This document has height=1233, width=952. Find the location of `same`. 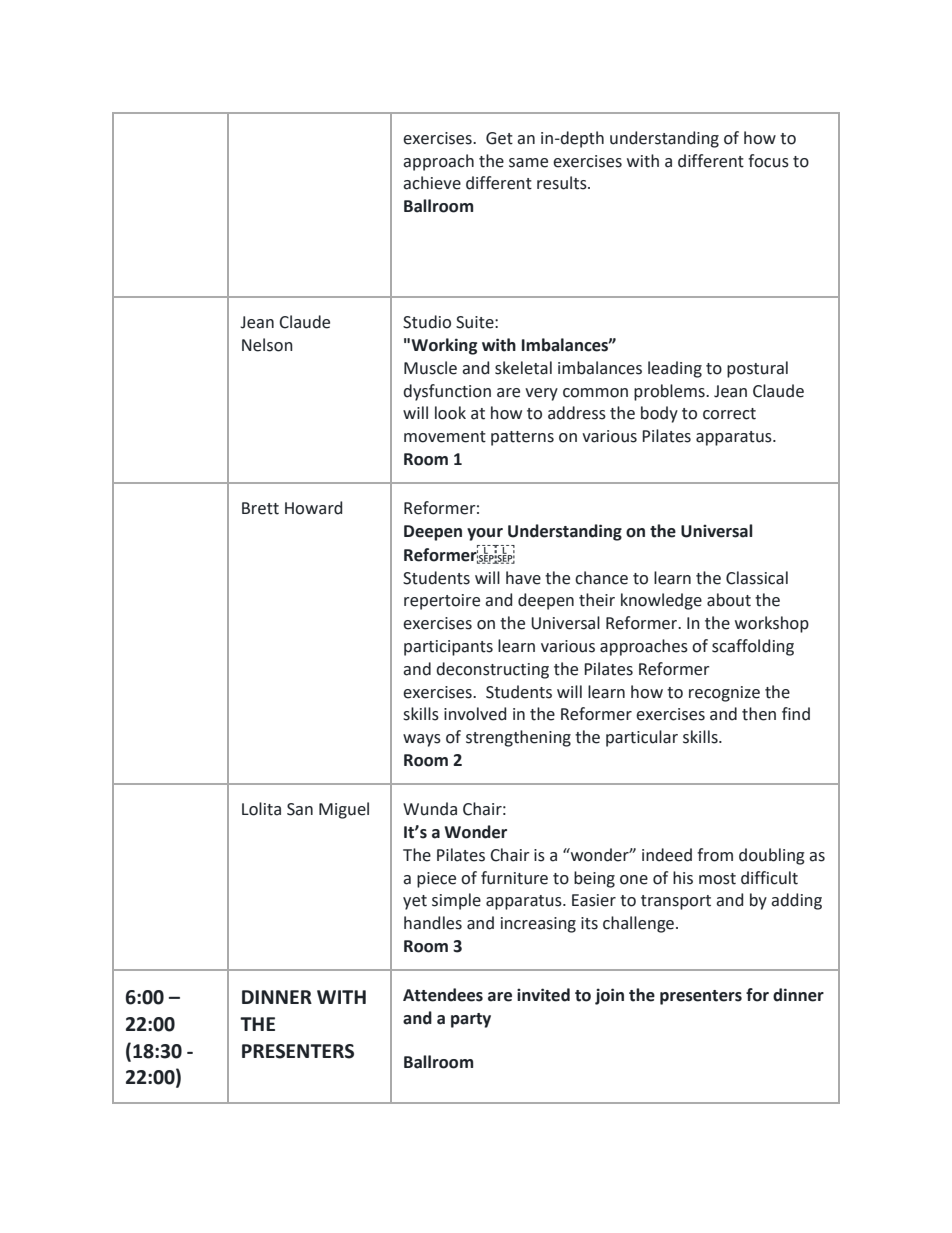

same is located at coordinates (528, 163).
